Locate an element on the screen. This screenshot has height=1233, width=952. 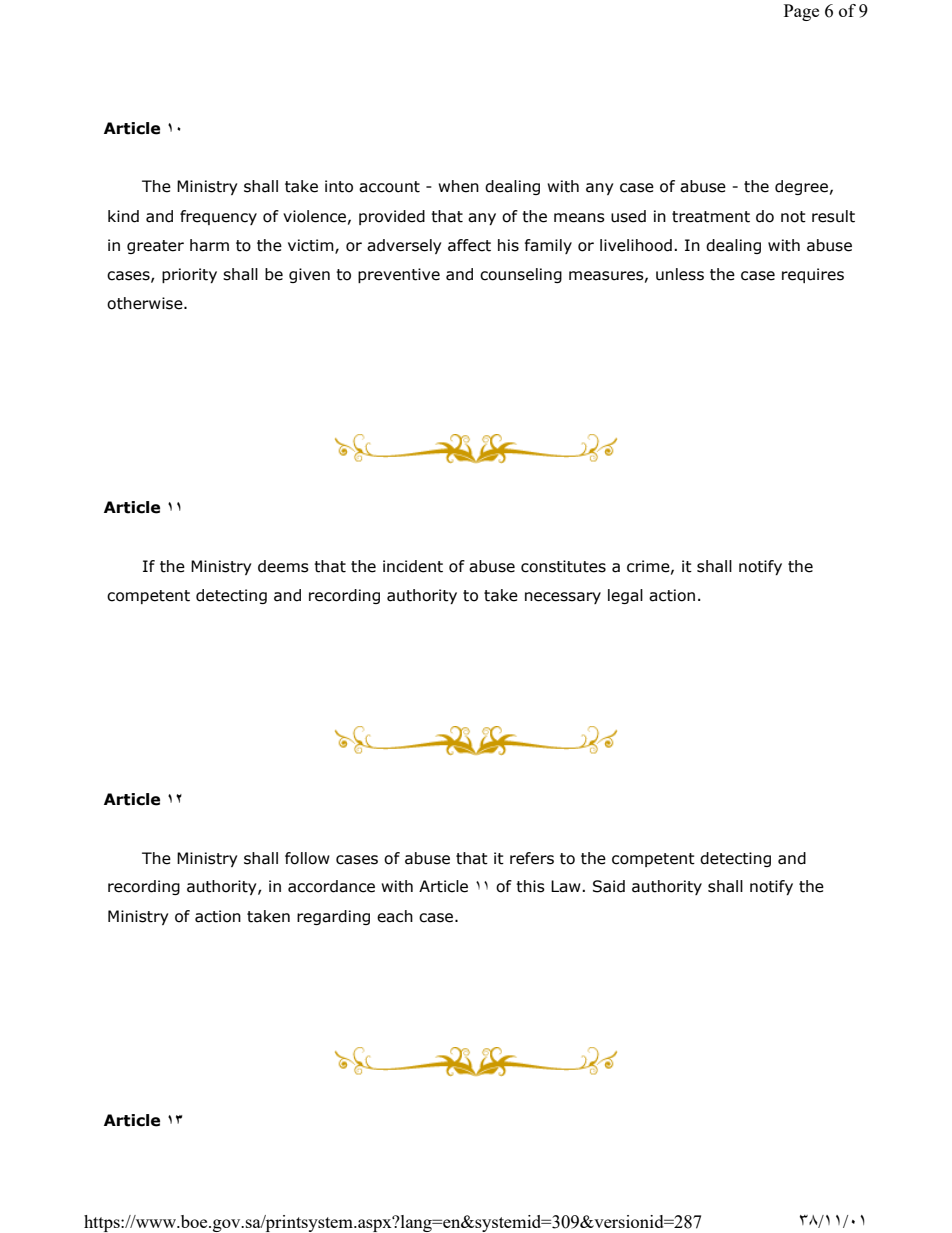
this is located at coordinates (530, 886).
